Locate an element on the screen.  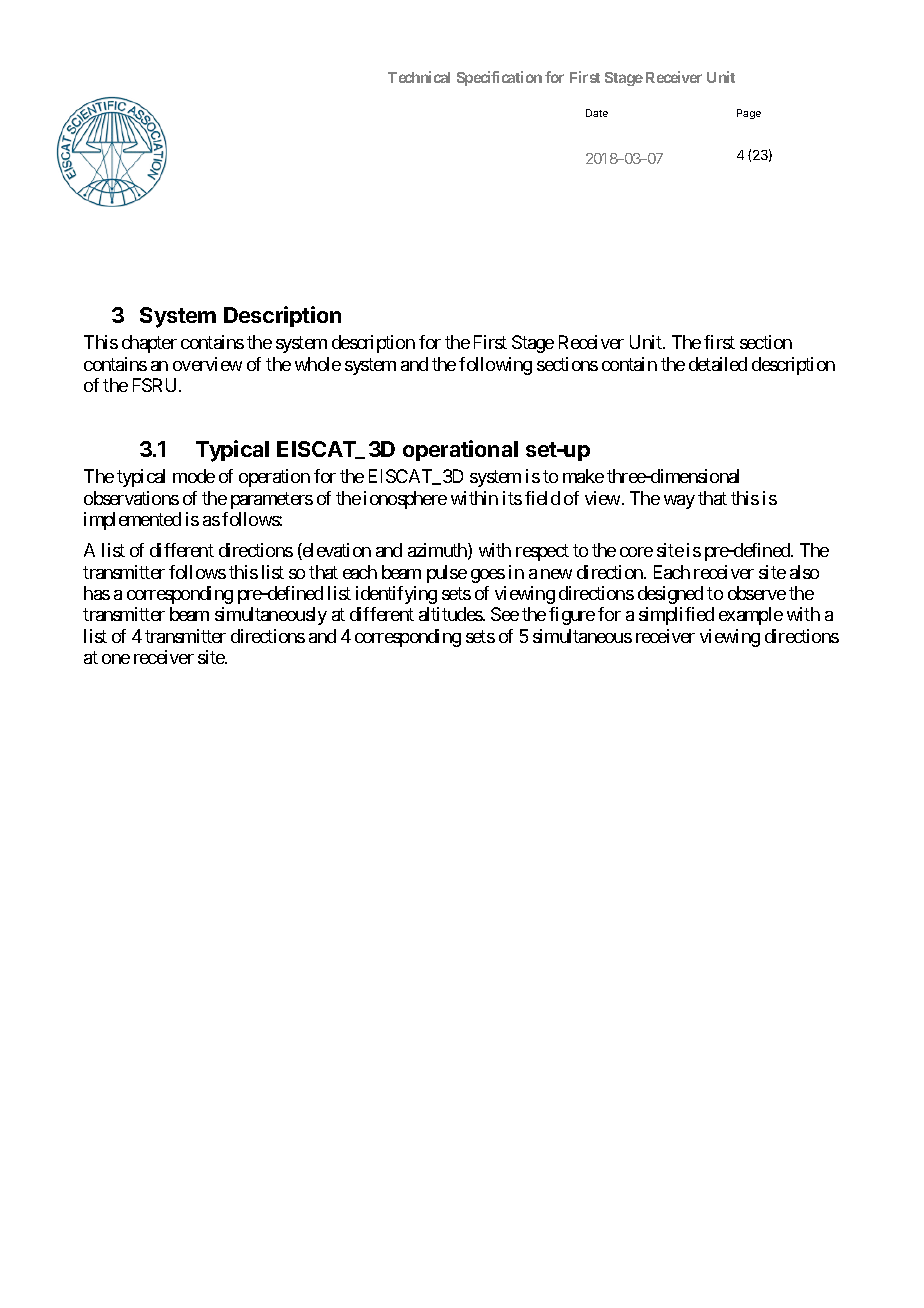
Technical is located at coordinates (419, 77).
